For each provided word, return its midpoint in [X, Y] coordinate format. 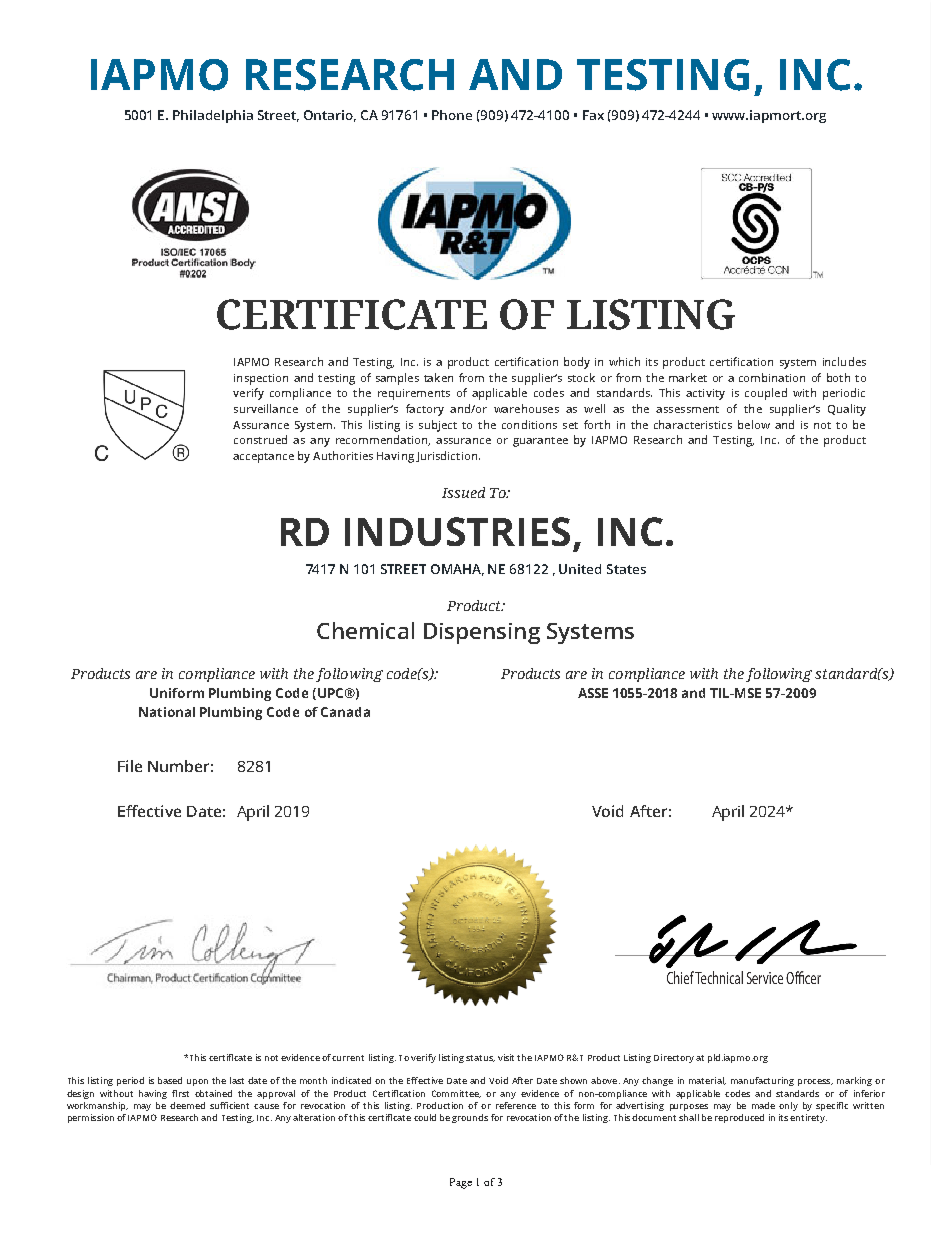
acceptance [263, 458]
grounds [470, 1118]
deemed [187, 1105]
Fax [593, 115]
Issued [463, 492]
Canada [345, 712]
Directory [674, 1058]
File [130, 766]
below [754, 424]
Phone [452, 115]
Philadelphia [213, 116]
